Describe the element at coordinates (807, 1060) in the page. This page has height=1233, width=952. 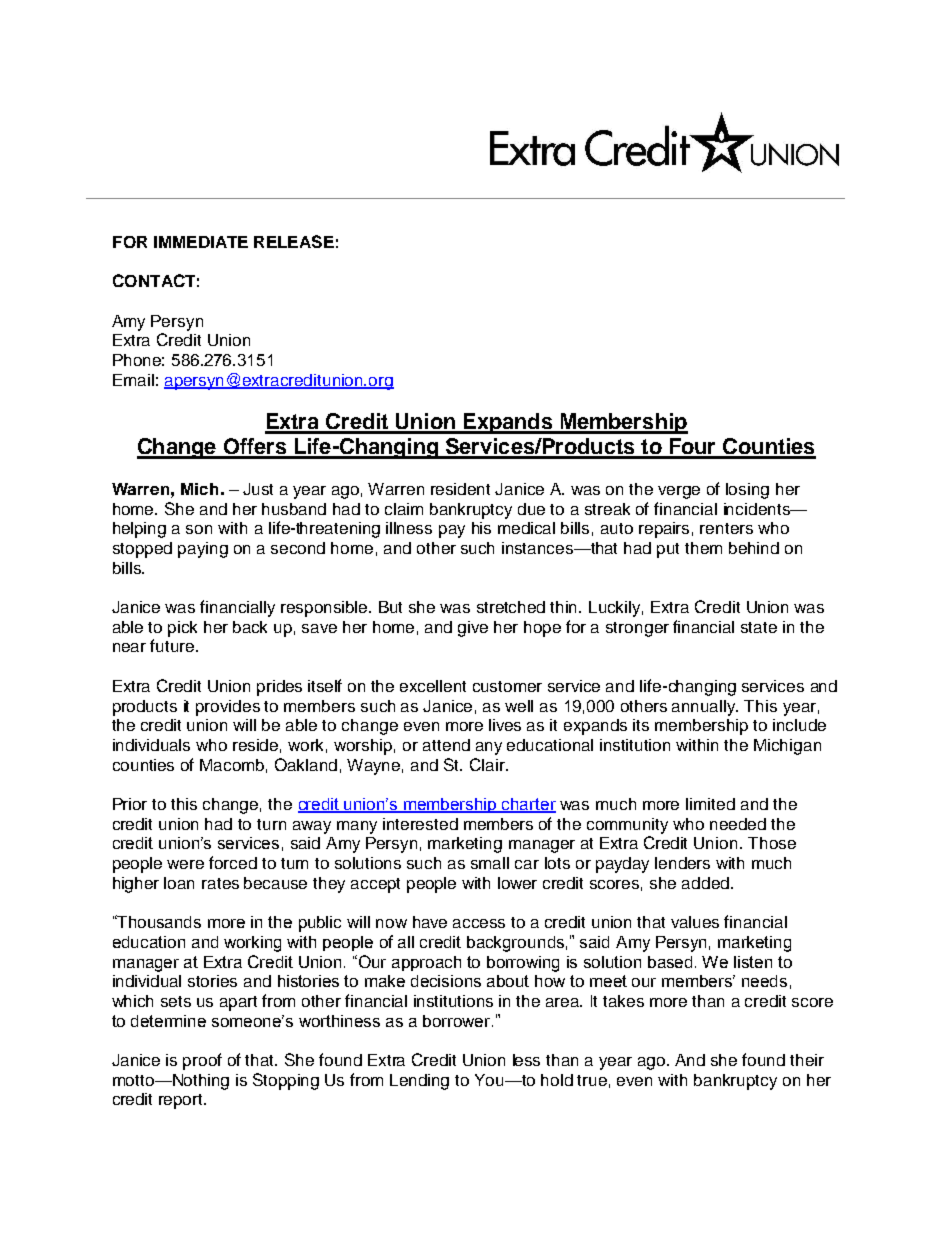
I see `their` at that location.
